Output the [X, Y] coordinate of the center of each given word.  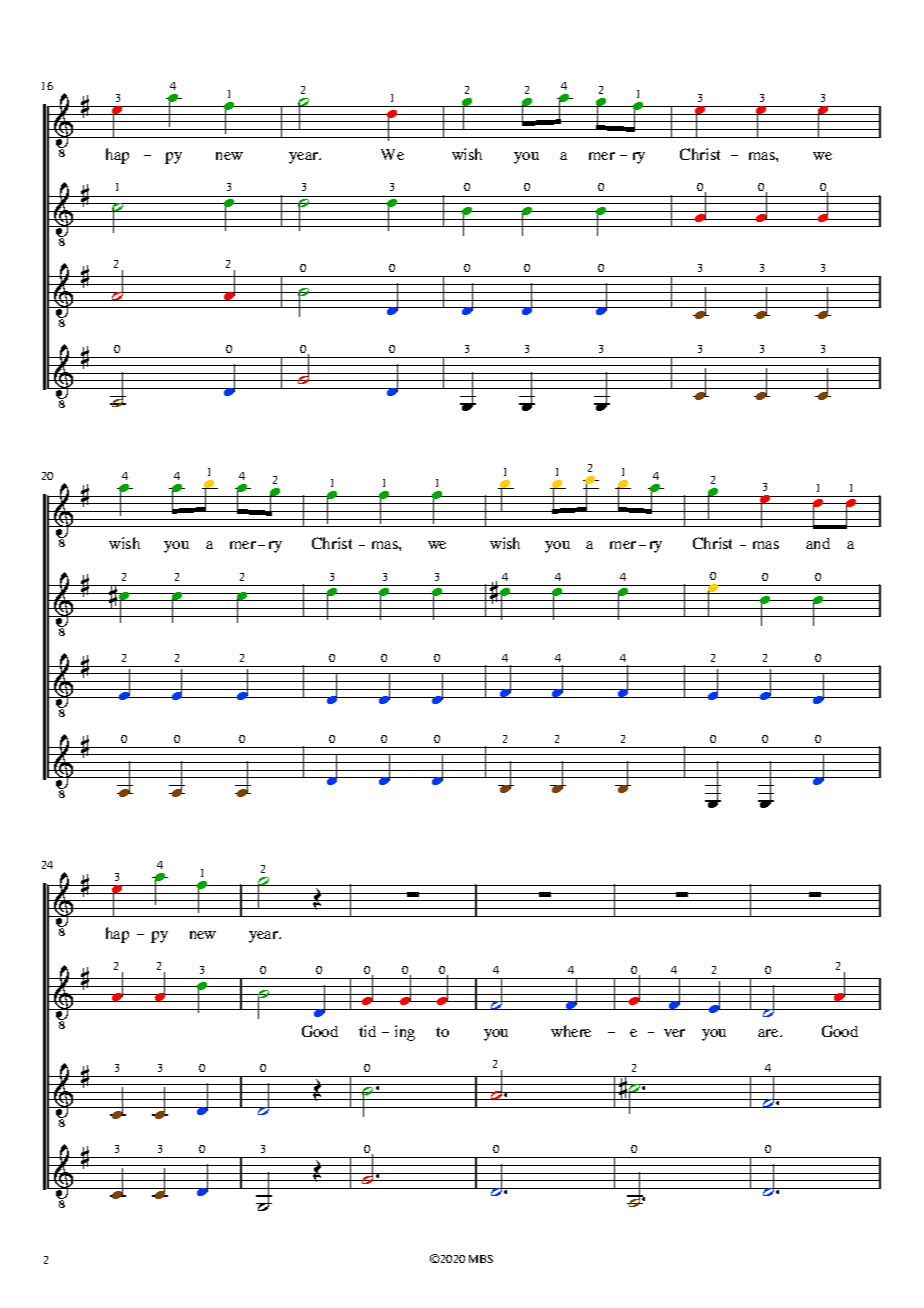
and [818, 543]
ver [674, 1033]
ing [405, 1033]
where [571, 1031]
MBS [481, 1259]
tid [367, 1031]
